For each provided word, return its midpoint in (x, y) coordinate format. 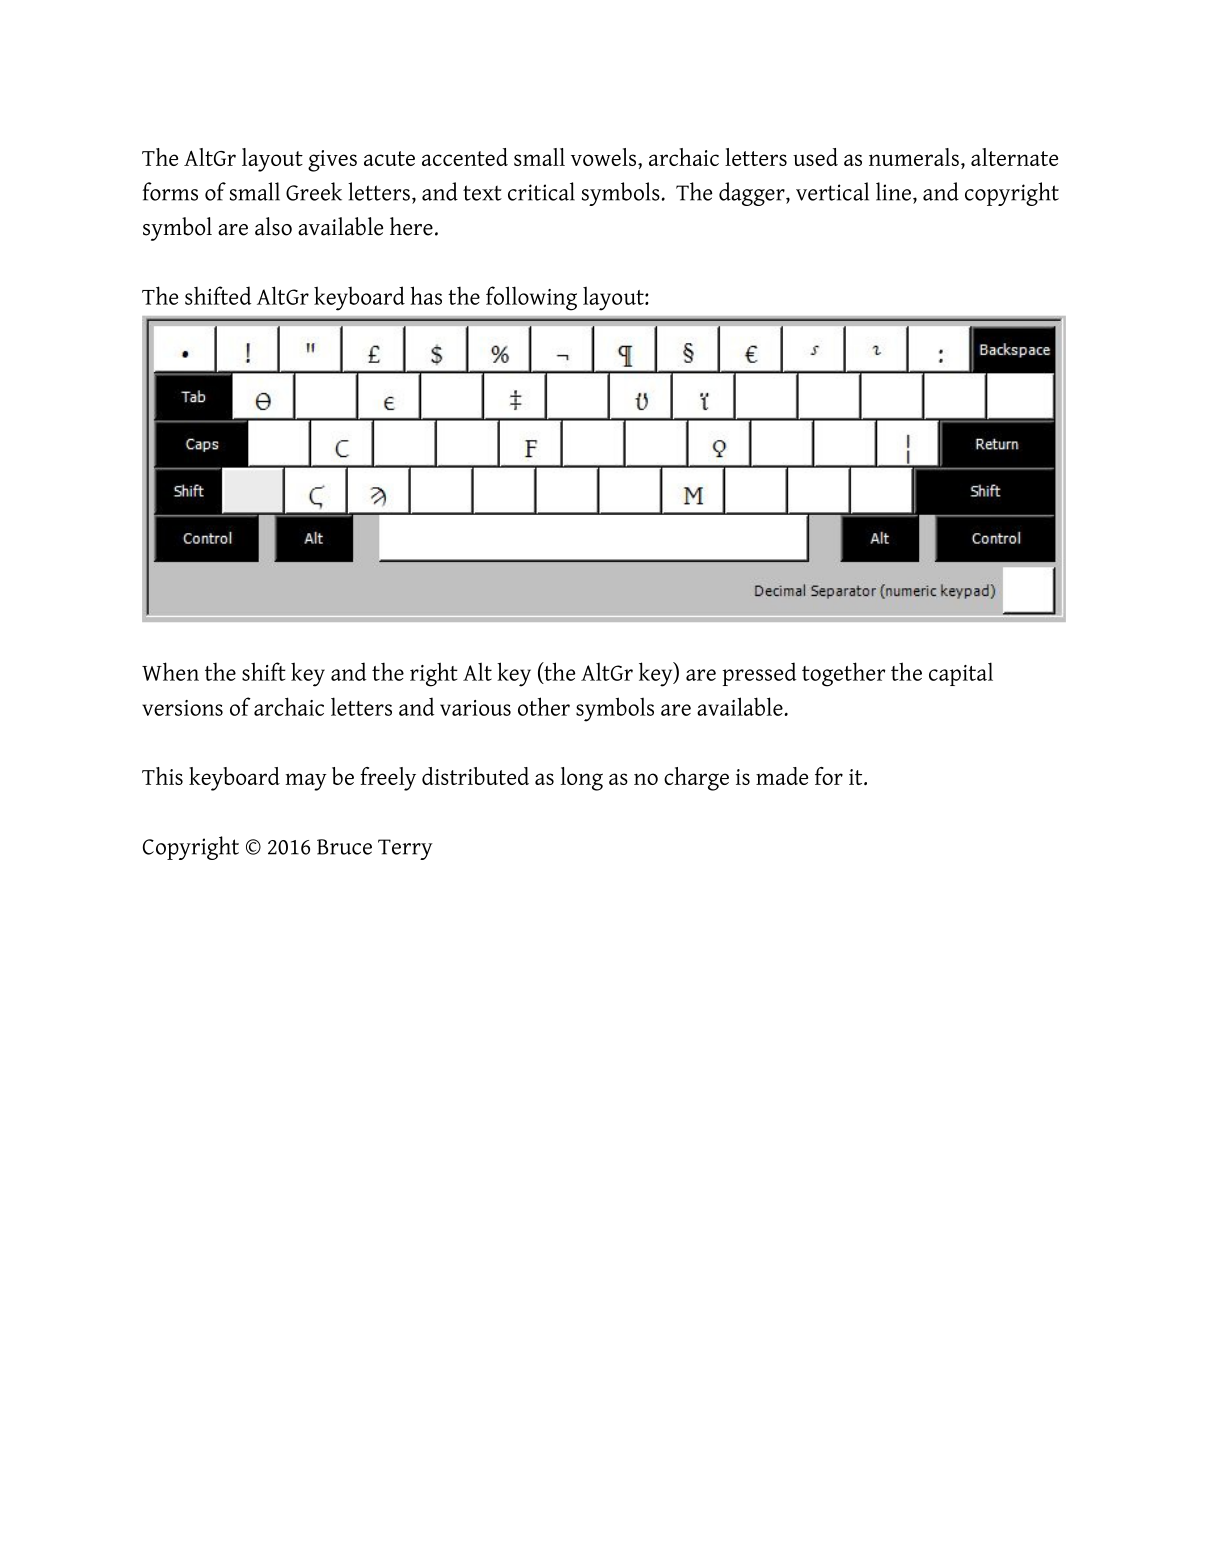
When (170, 671)
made (782, 776)
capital (961, 674)
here (411, 226)
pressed (759, 674)
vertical (832, 191)
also (273, 226)
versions (182, 708)
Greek (314, 191)
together (844, 674)
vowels (605, 157)
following (531, 298)
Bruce (344, 847)
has (426, 295)
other (544, 706)
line (893, 191)
